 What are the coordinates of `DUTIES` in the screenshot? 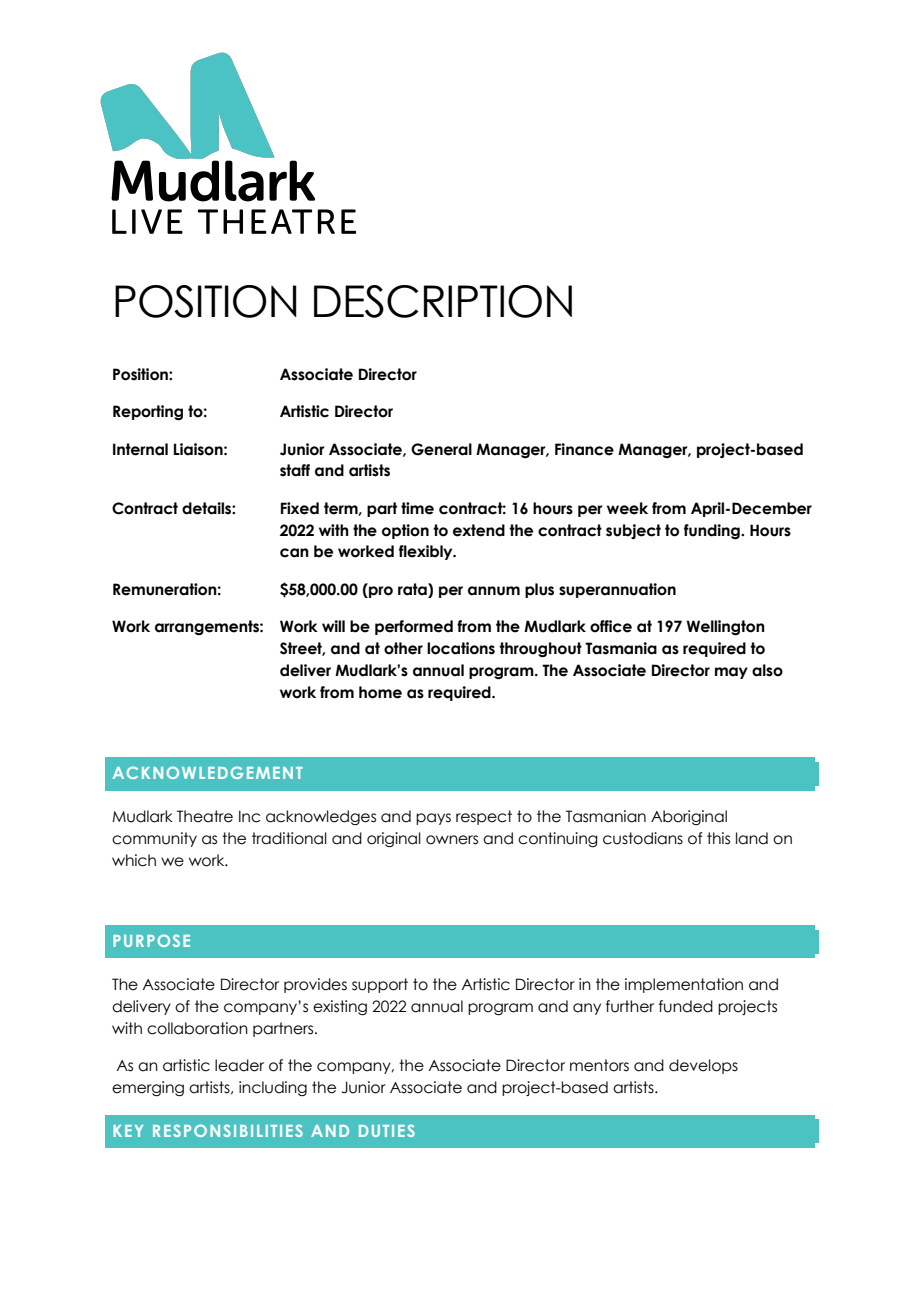 It's located at (387, 1130).
